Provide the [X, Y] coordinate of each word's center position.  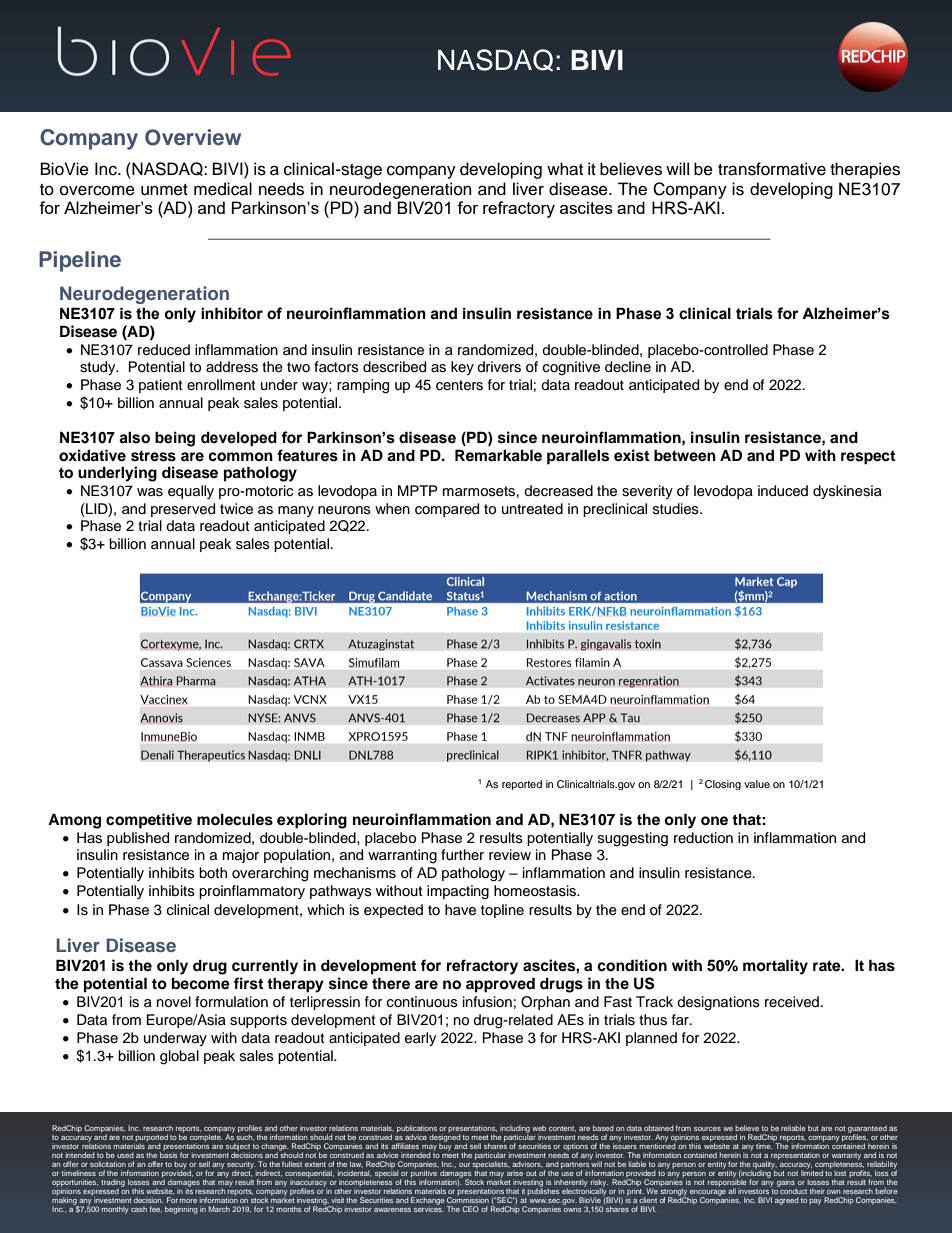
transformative [772, 169]
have [460, 910]
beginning [181, 1210]
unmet [164, 190]
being [175, 439]
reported [522, 785]
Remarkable [498, 455]
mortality [775, 967]
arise [515, 1173]
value [757, 784]
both [213, 872]
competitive [149, 821]
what [565, 169]
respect [868, 457]
